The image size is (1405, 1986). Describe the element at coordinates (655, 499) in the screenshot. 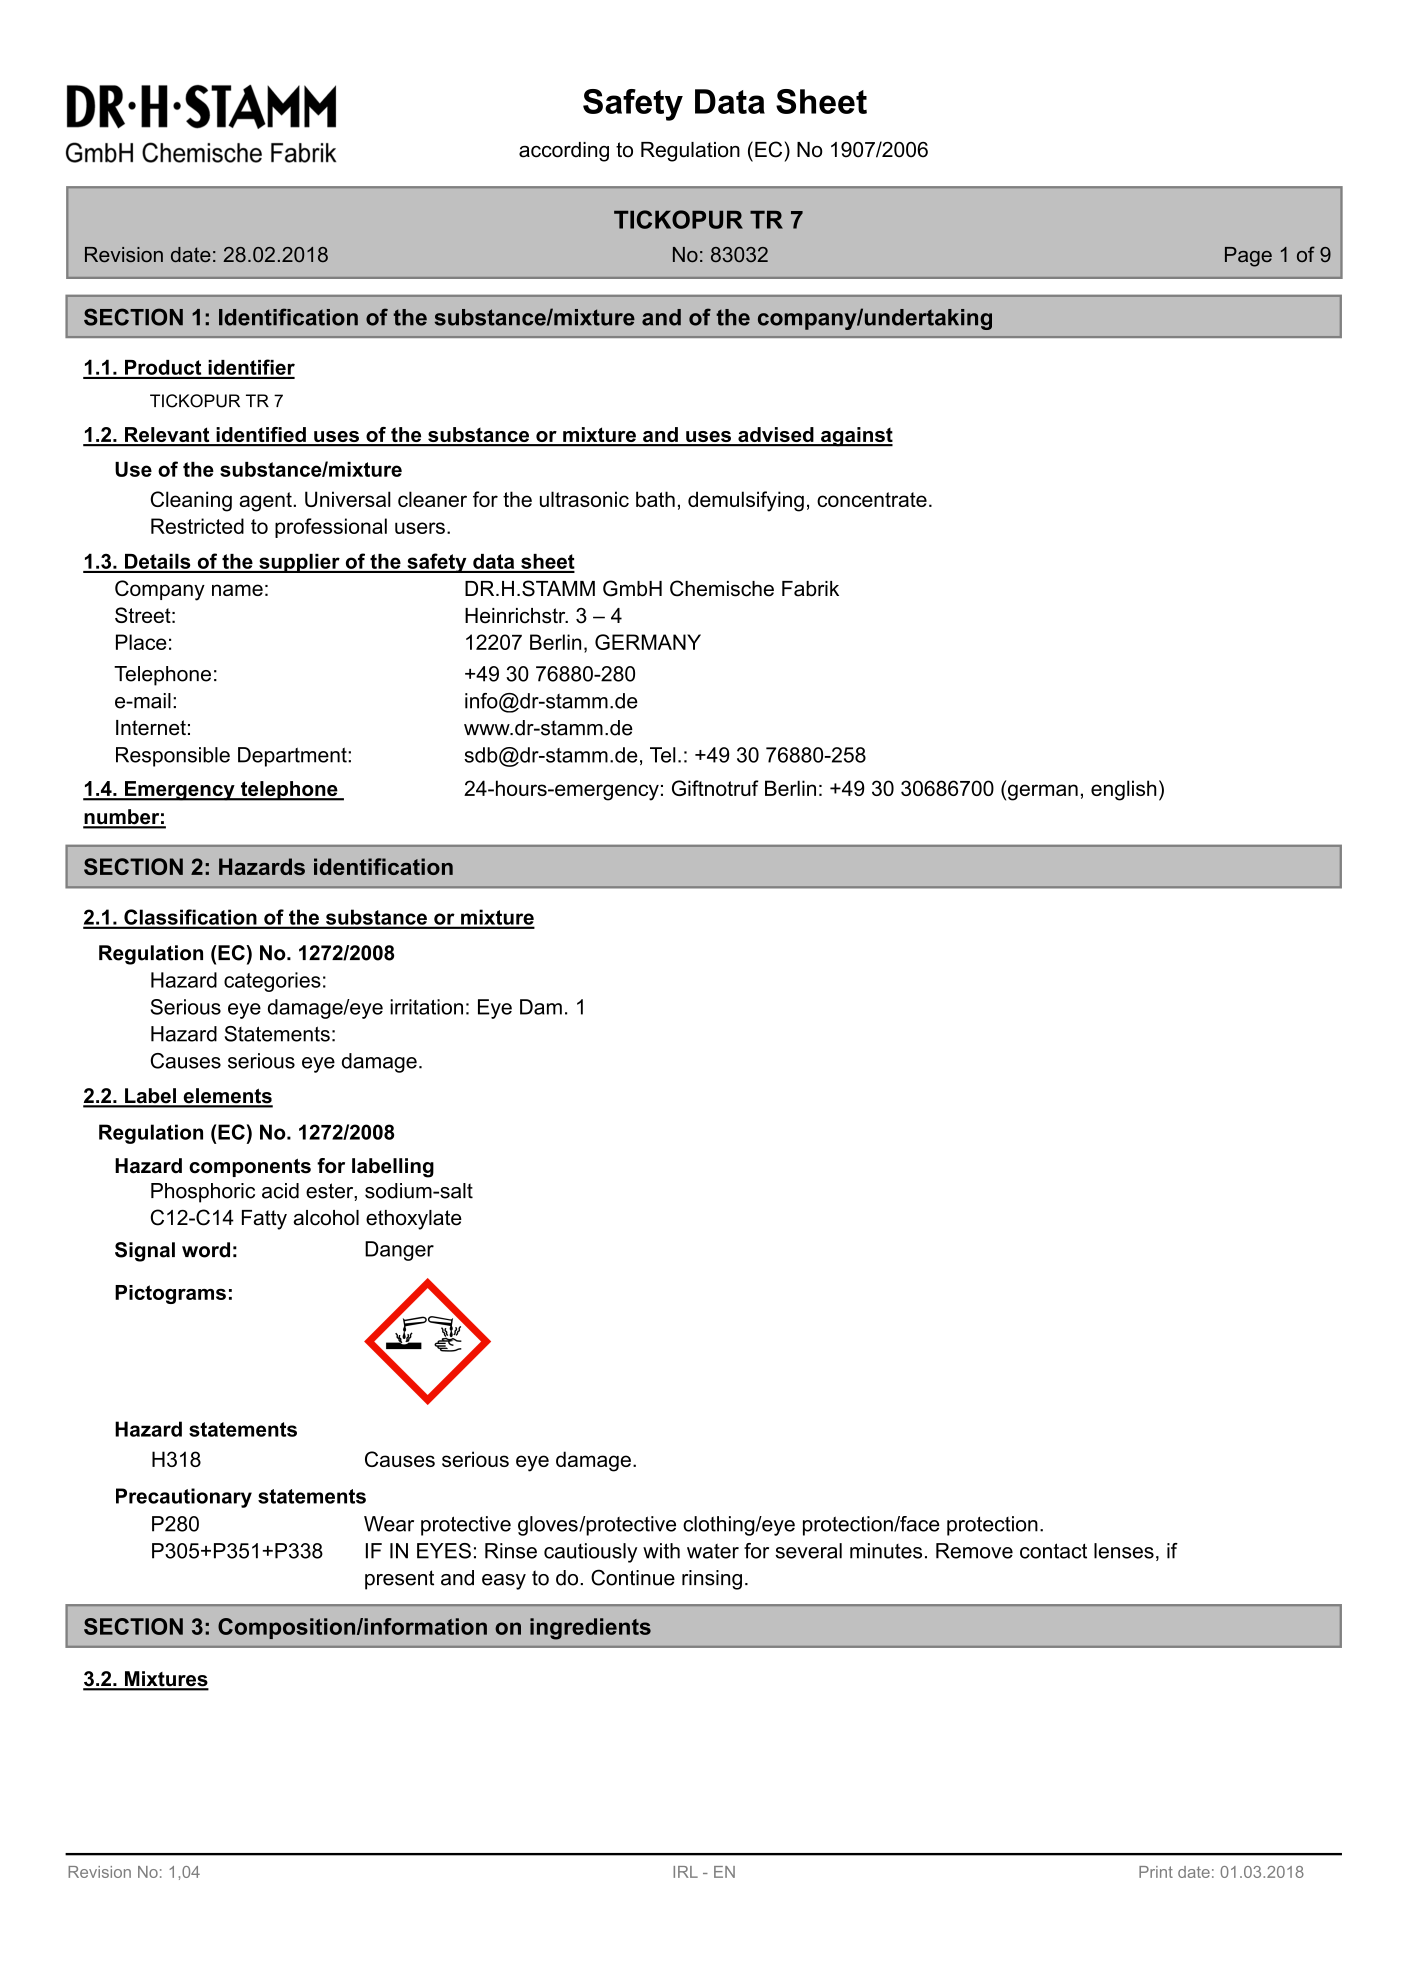

I see `bath` at that location.
